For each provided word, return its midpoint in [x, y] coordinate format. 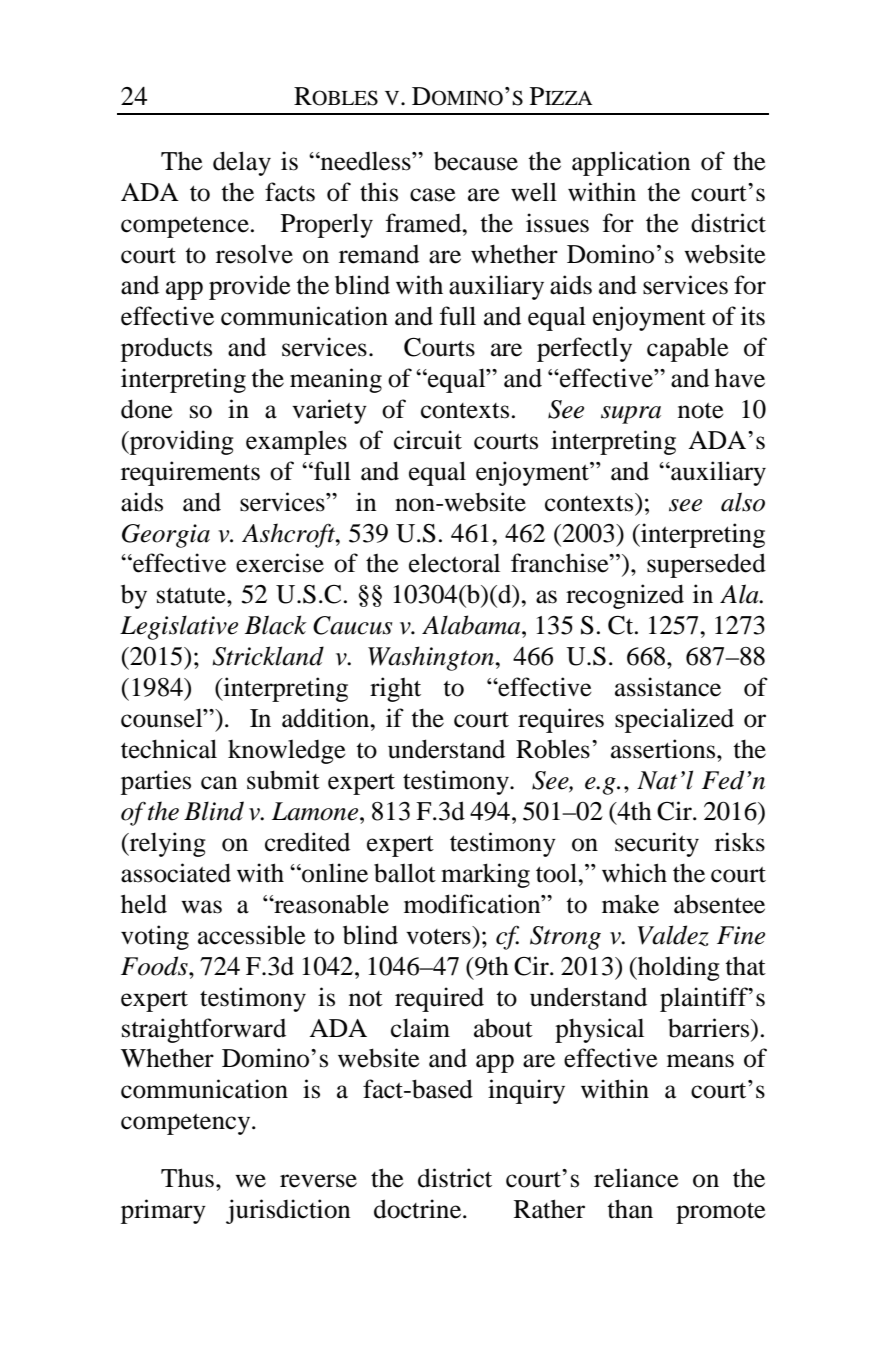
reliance [636, 1178]
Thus [187, 1178]
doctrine [419, 1209]
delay [242, 163]
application [631, 163]
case [433, 195]
